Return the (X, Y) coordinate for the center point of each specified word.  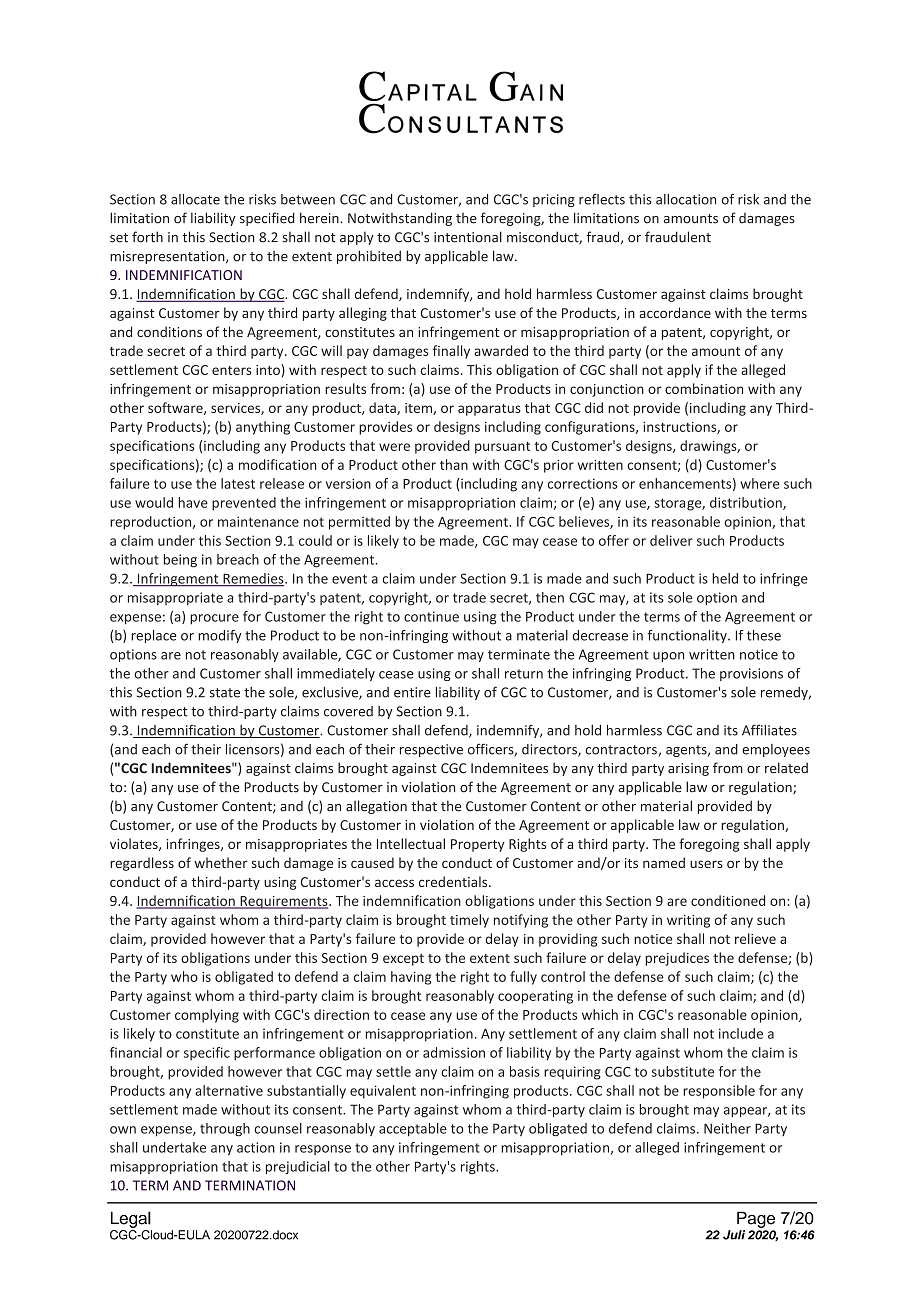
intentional (468, 237)
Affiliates (769, 730)
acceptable (413, 1129)
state (225, 693)
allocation (686, 199)
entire (412, 692)
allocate (195, 199)
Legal (131, 1219)
